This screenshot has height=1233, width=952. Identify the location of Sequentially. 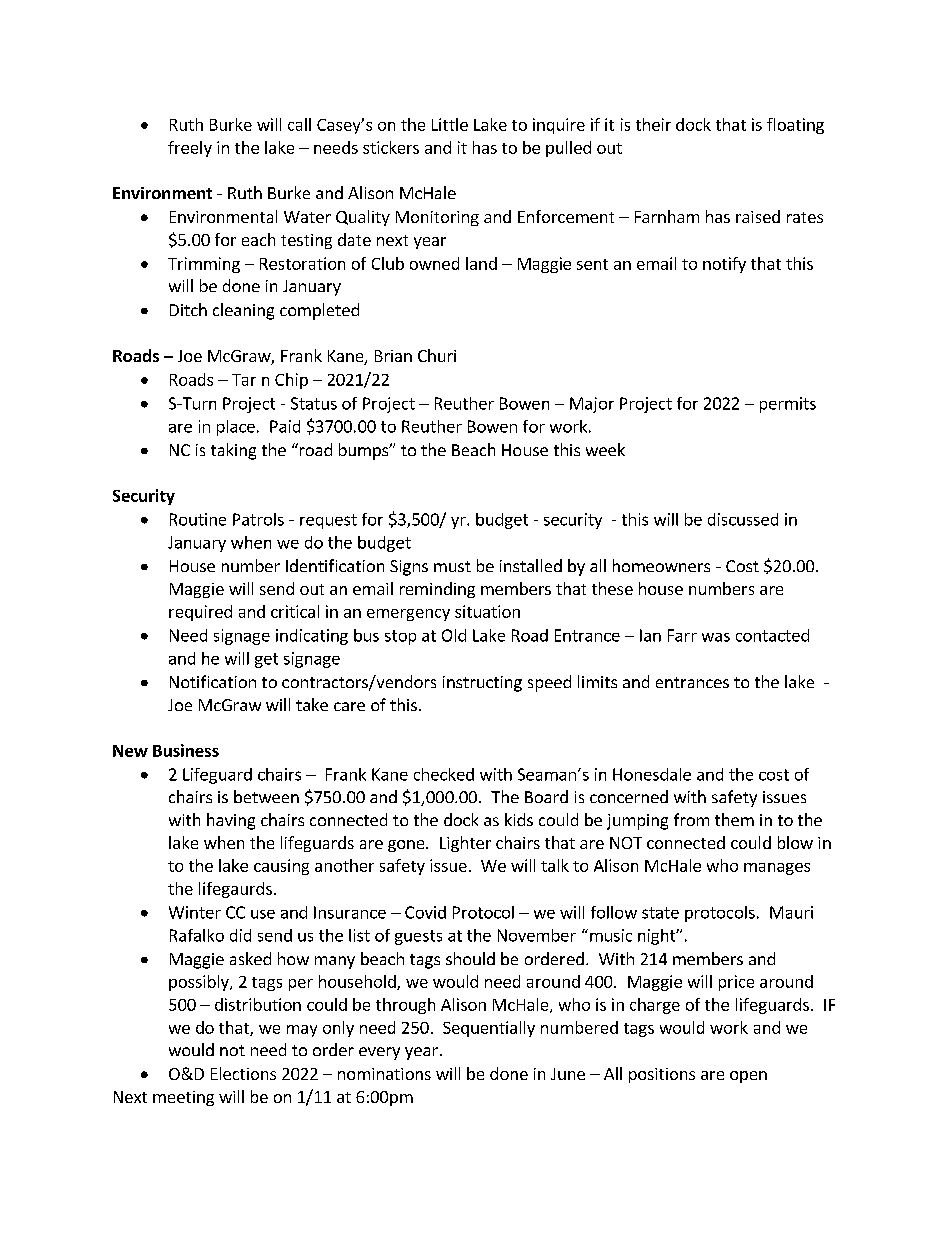
(489, 1029).
